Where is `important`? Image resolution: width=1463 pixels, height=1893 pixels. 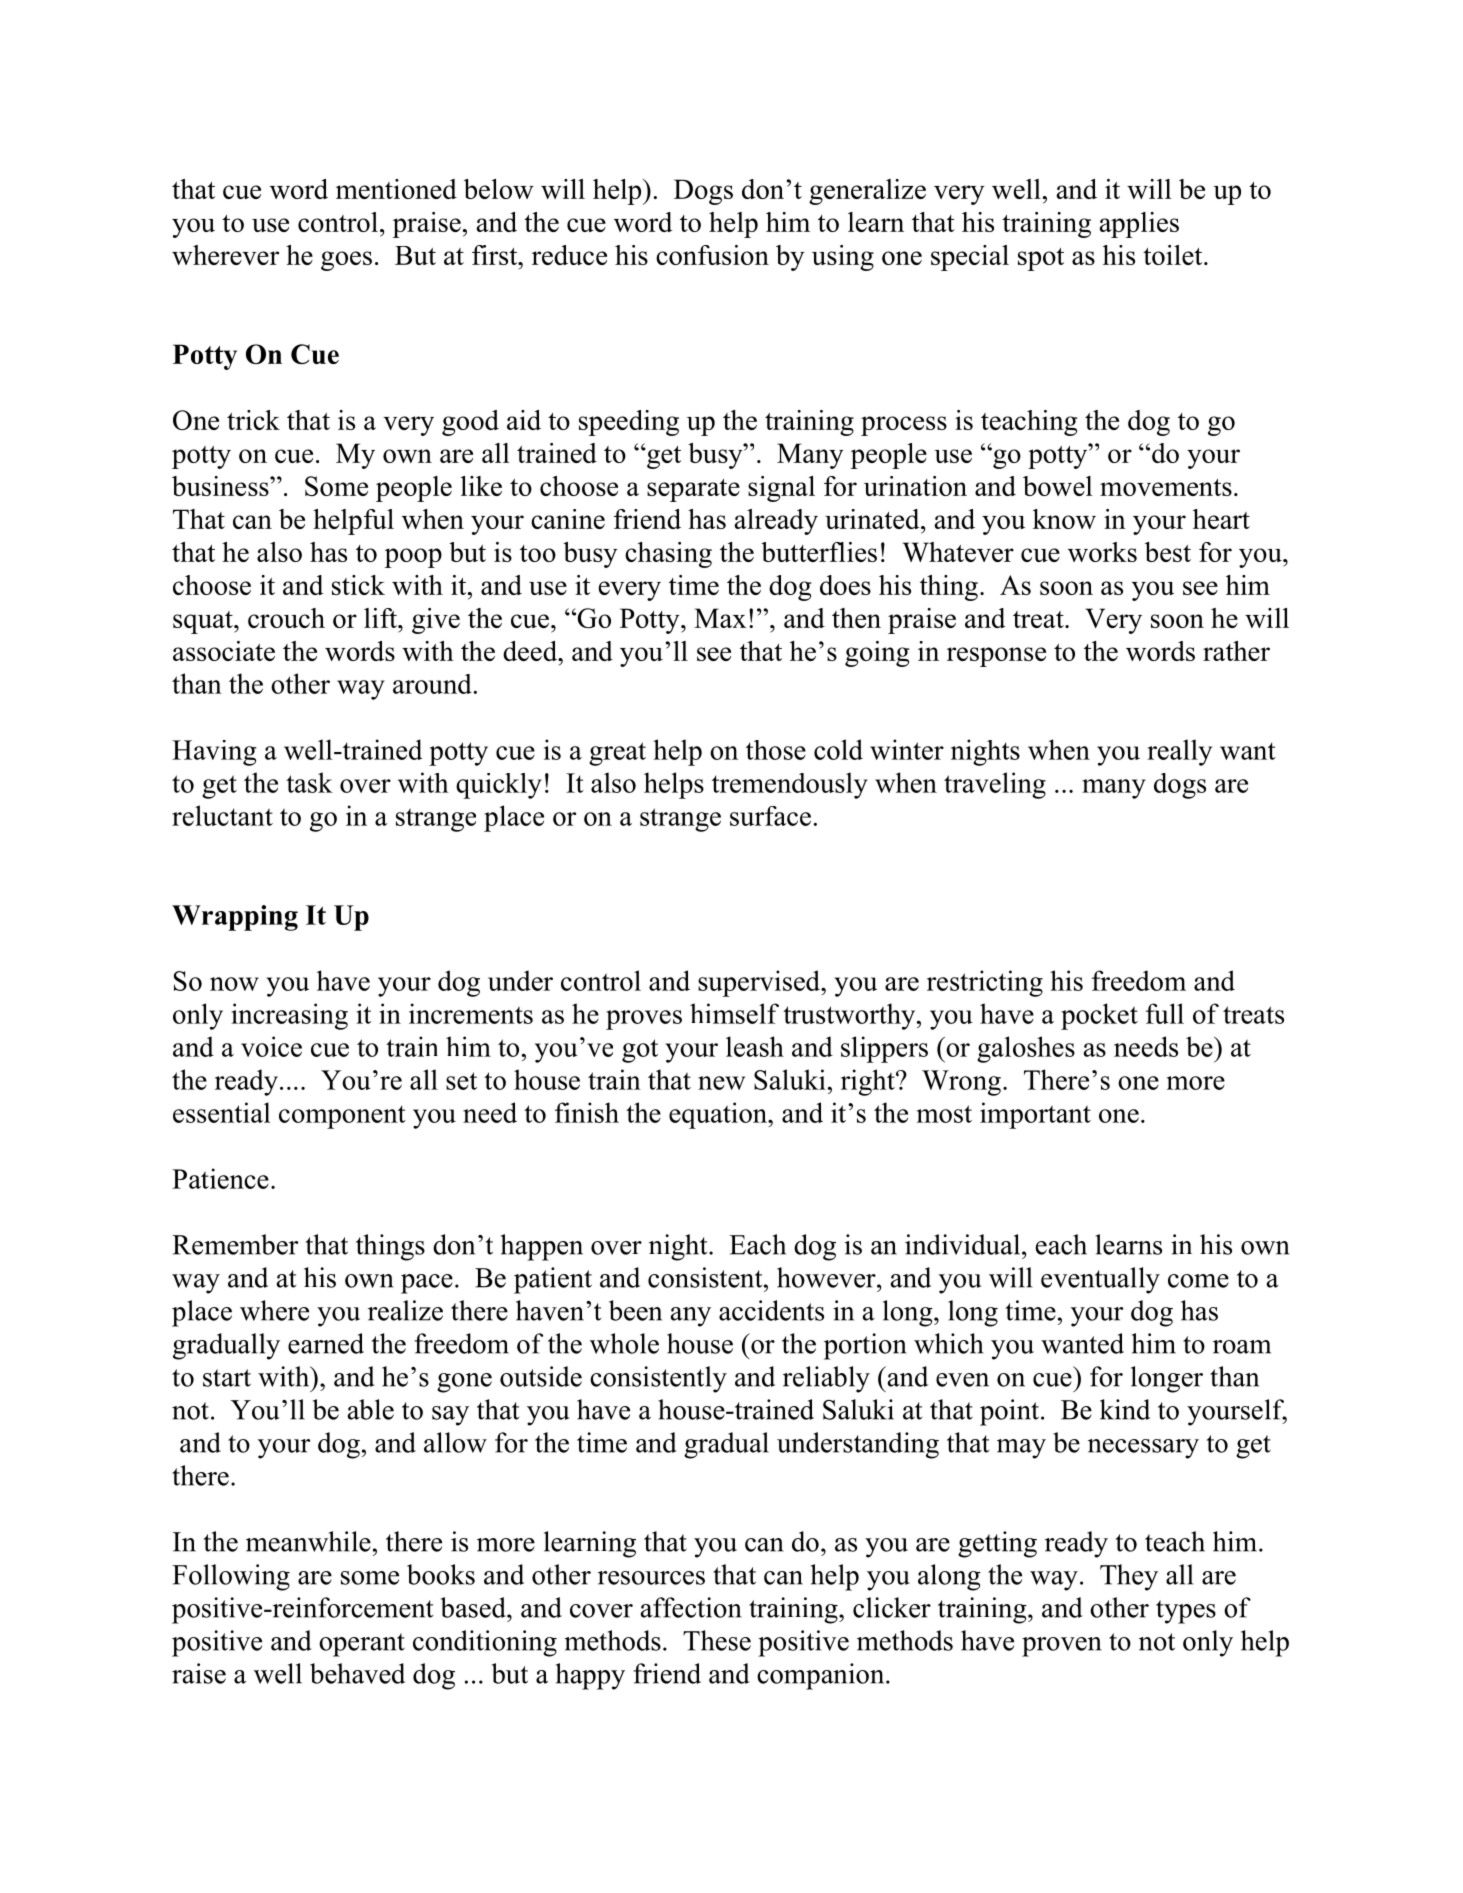
important is located at coordinates (1035, 1115).
